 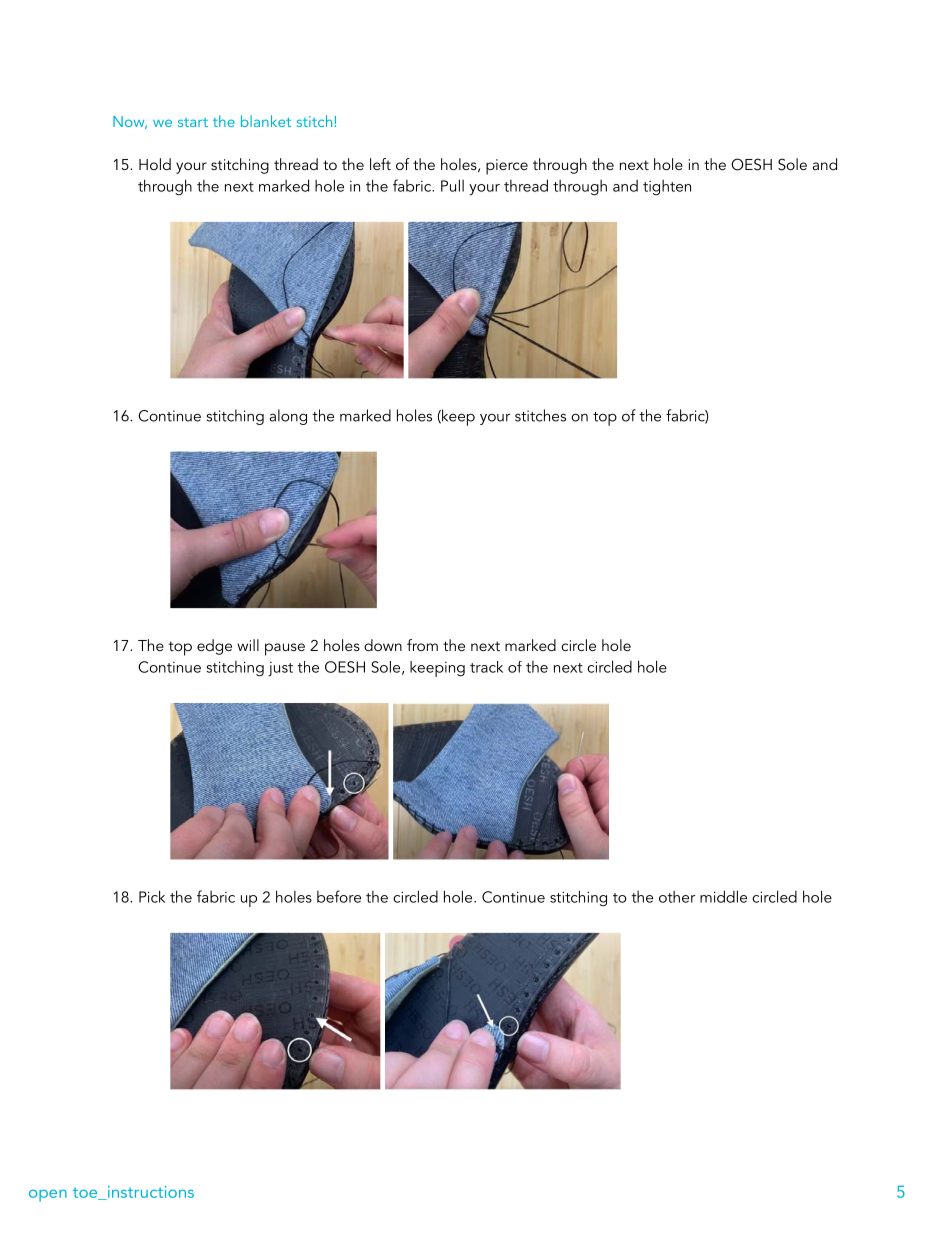 What do you see at coordinates (677, 897) in the screenshot?
I see `other` at bounding box center [677, 897].
